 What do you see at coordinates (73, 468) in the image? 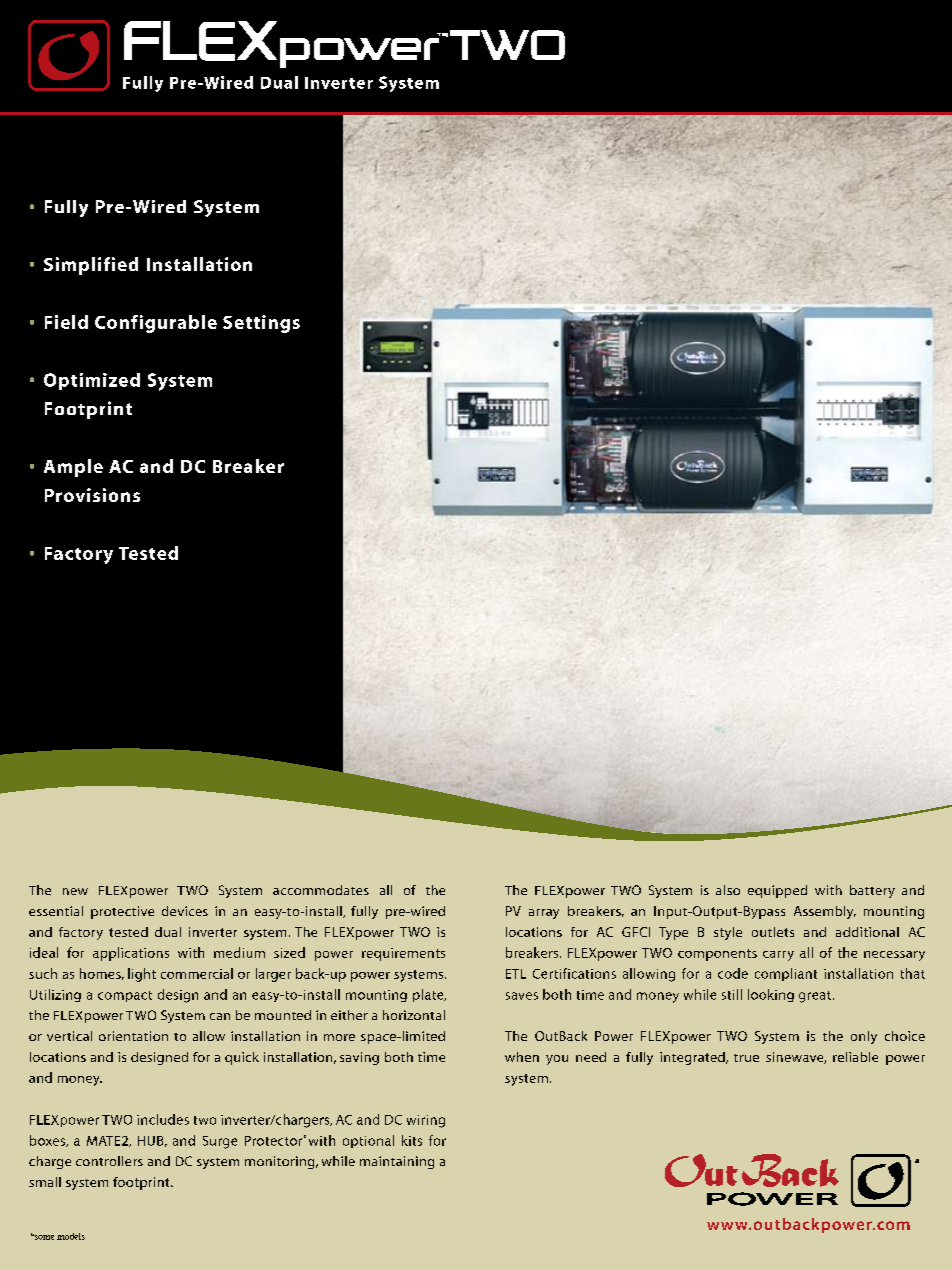
I see `Ample` at bounding box center [73, 468].
